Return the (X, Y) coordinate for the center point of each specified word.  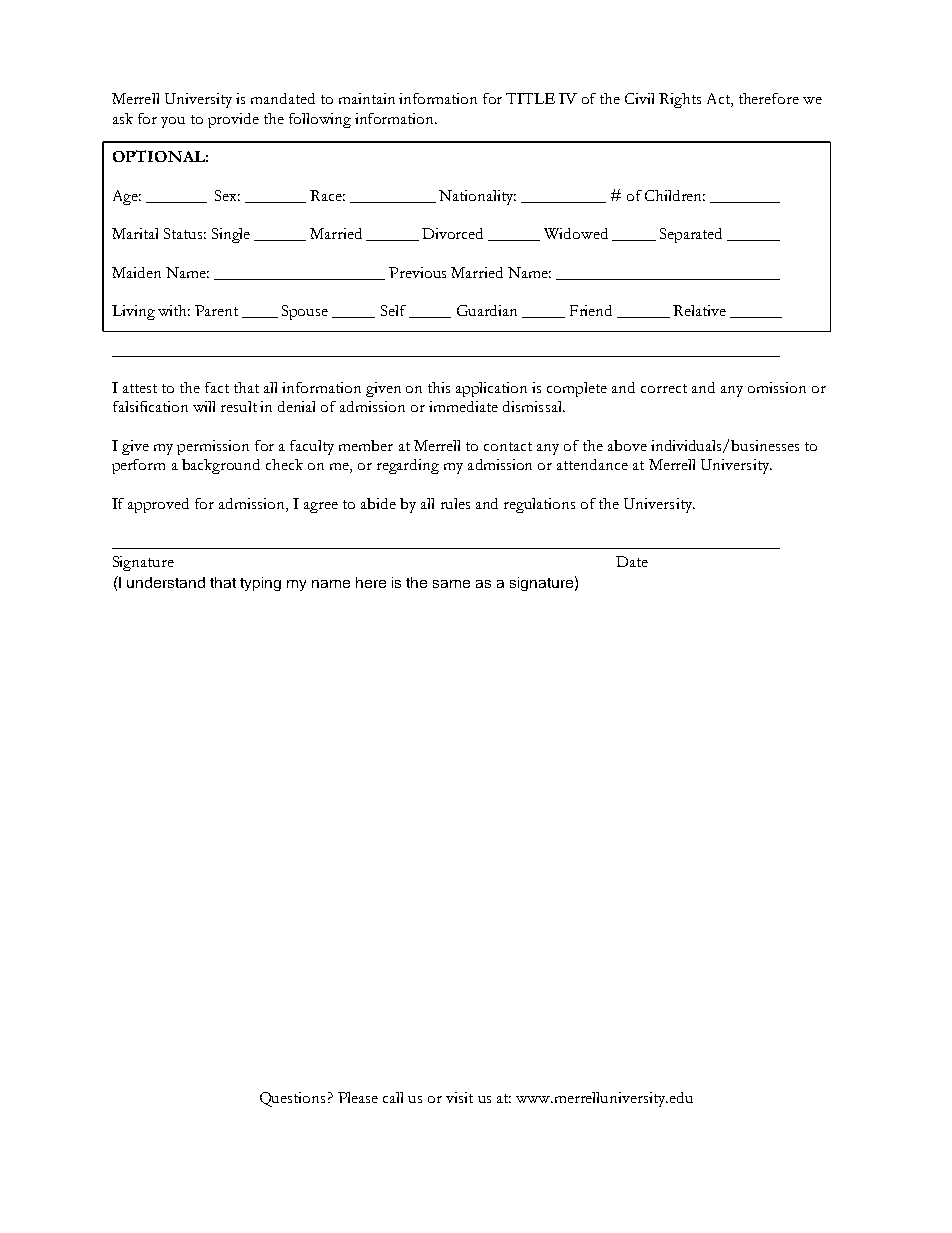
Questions (292, 1099)
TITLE (530, 98)
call (393, 1097)
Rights (680, 100)
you (173, 122)
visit (459, 1097)
